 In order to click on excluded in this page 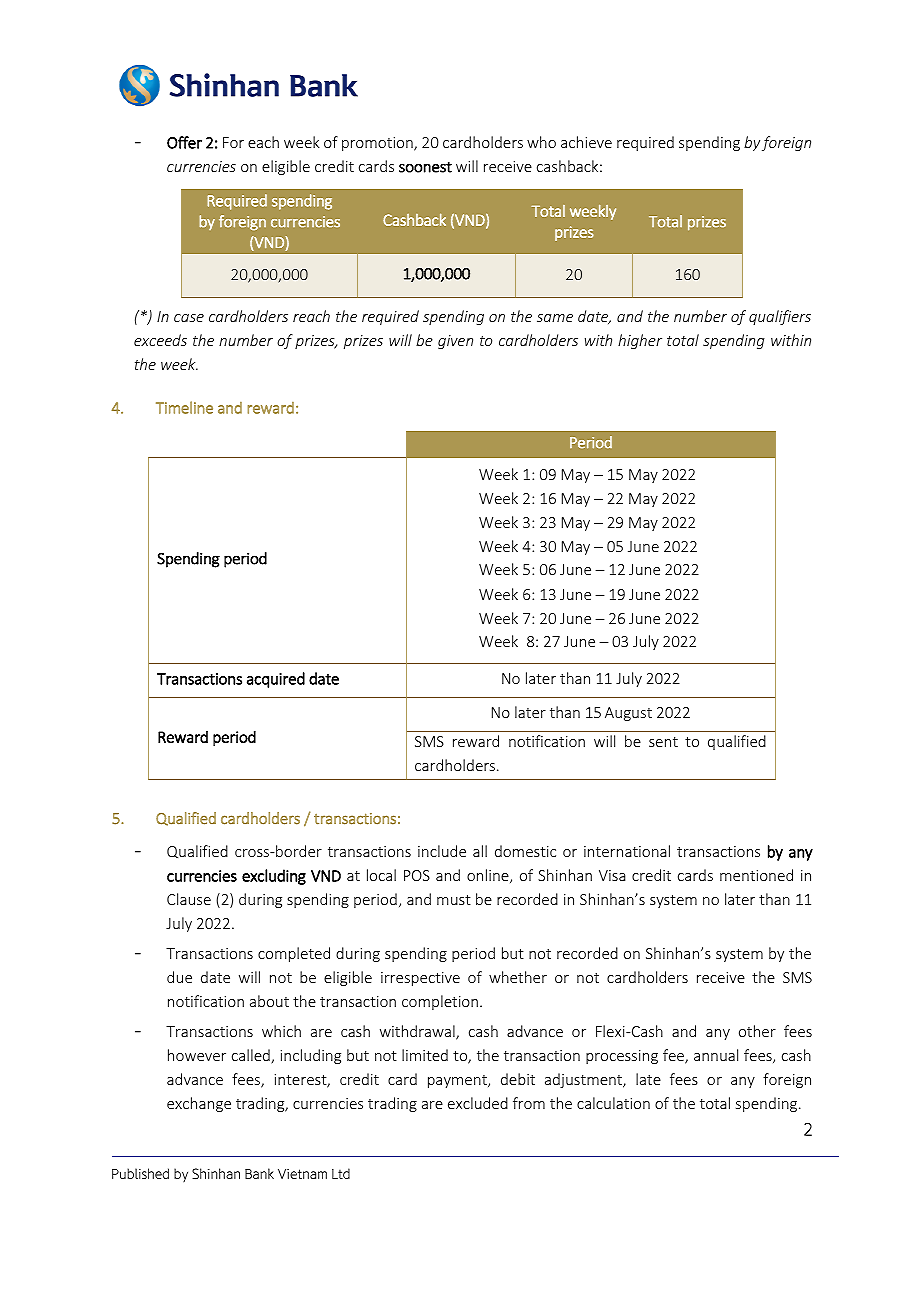, I will do `click(478, 1103)`.
